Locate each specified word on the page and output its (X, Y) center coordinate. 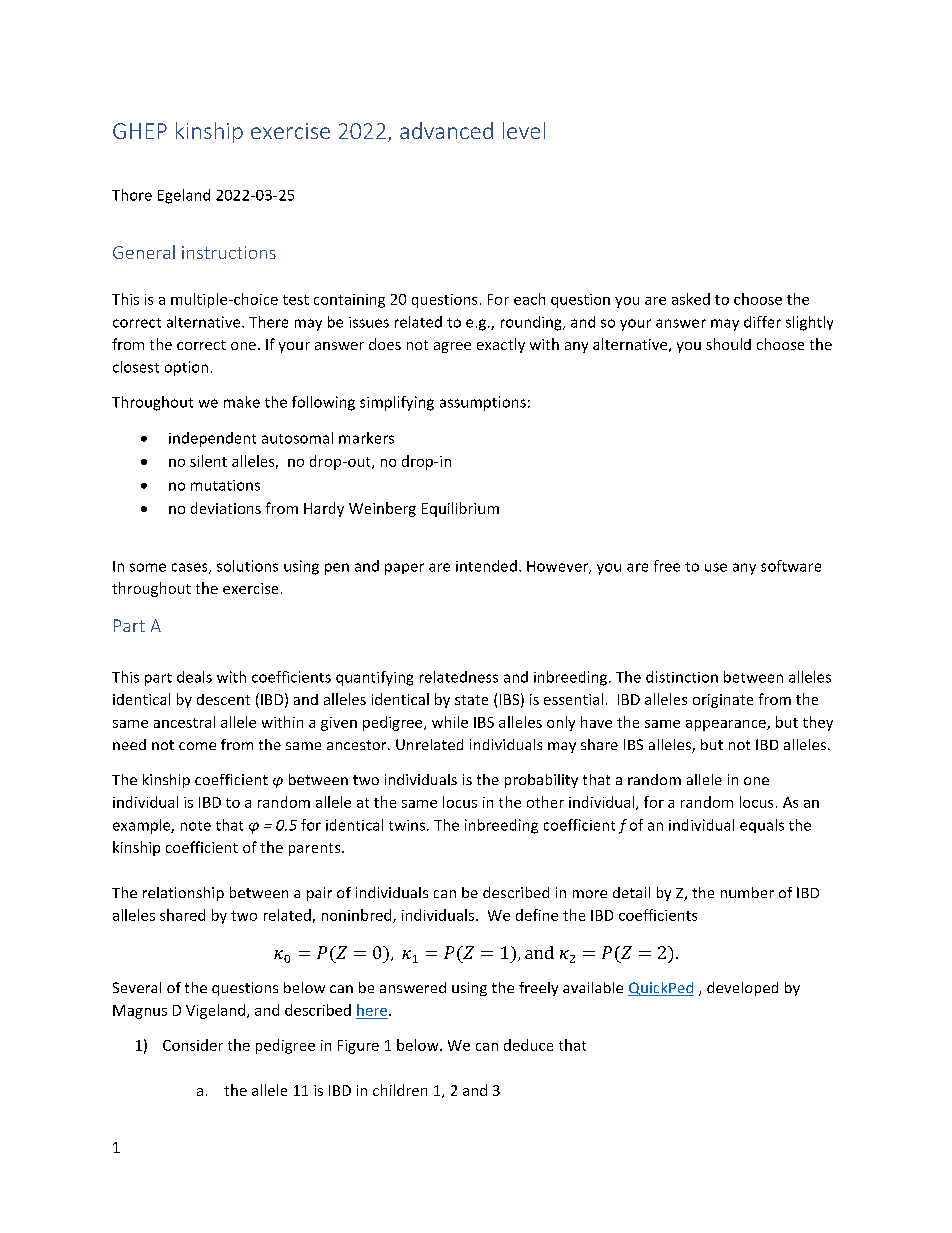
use (716, 567)
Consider (193, 1045)
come (197, 746)
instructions (229, 252)
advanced (446, 130)
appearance (727, 725)
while (450, 722)
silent (208, 461)
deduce (528, 1045)
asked (691, 299)
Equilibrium (460, 509)
